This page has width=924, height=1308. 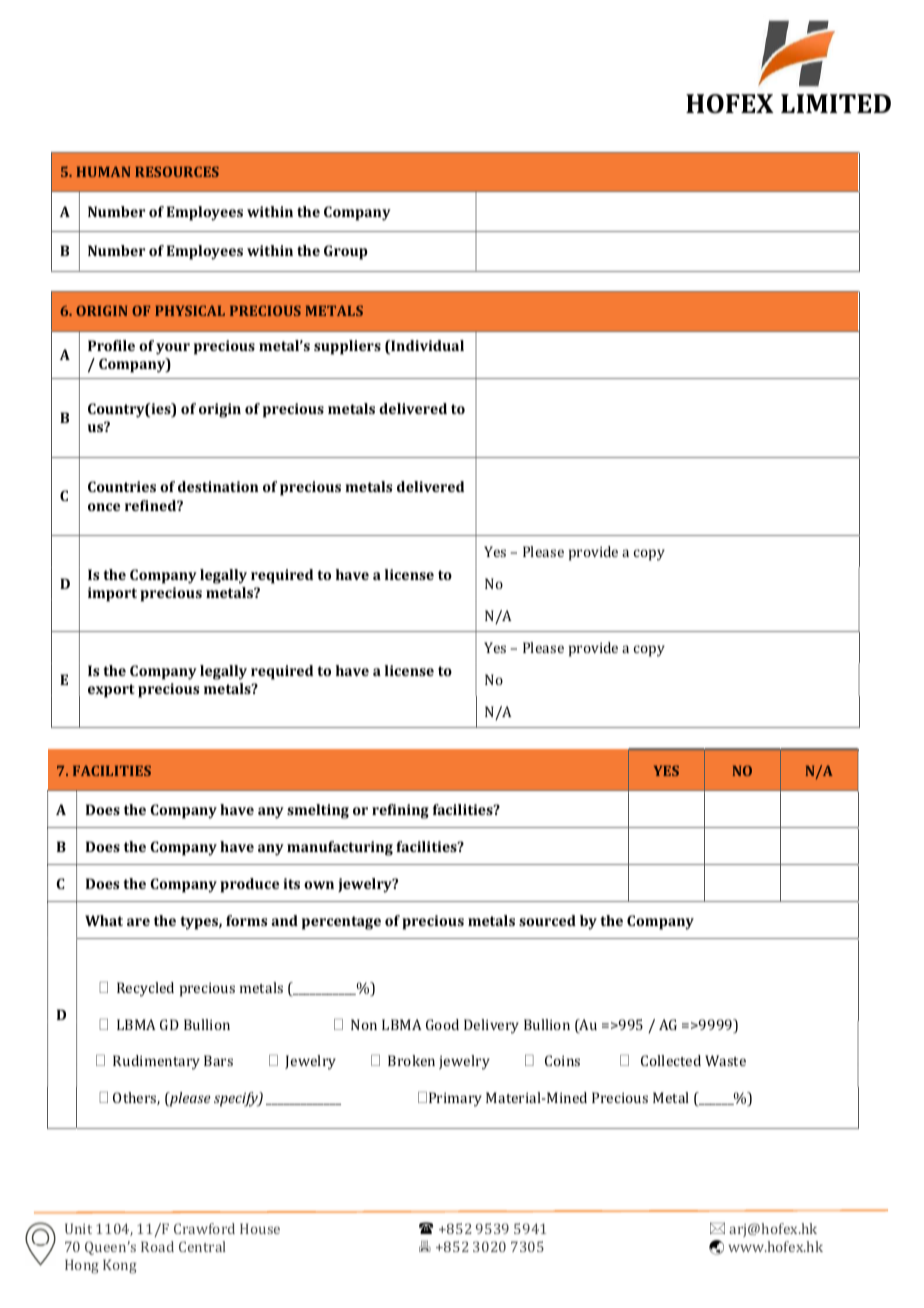 I want to click on Group, so click(x=346, y=252).
